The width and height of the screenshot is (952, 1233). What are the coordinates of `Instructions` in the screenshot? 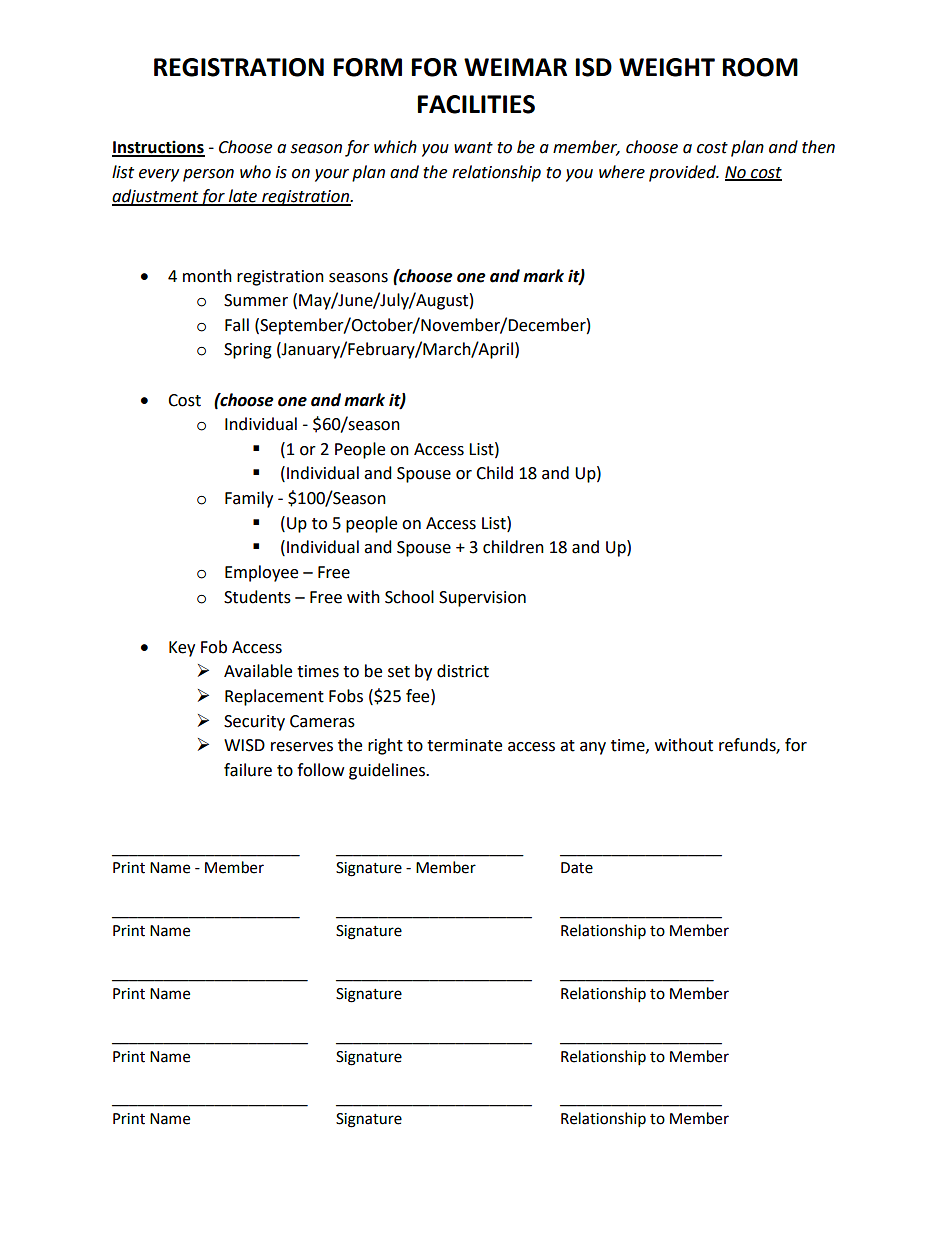 It's located at (158, 148).
